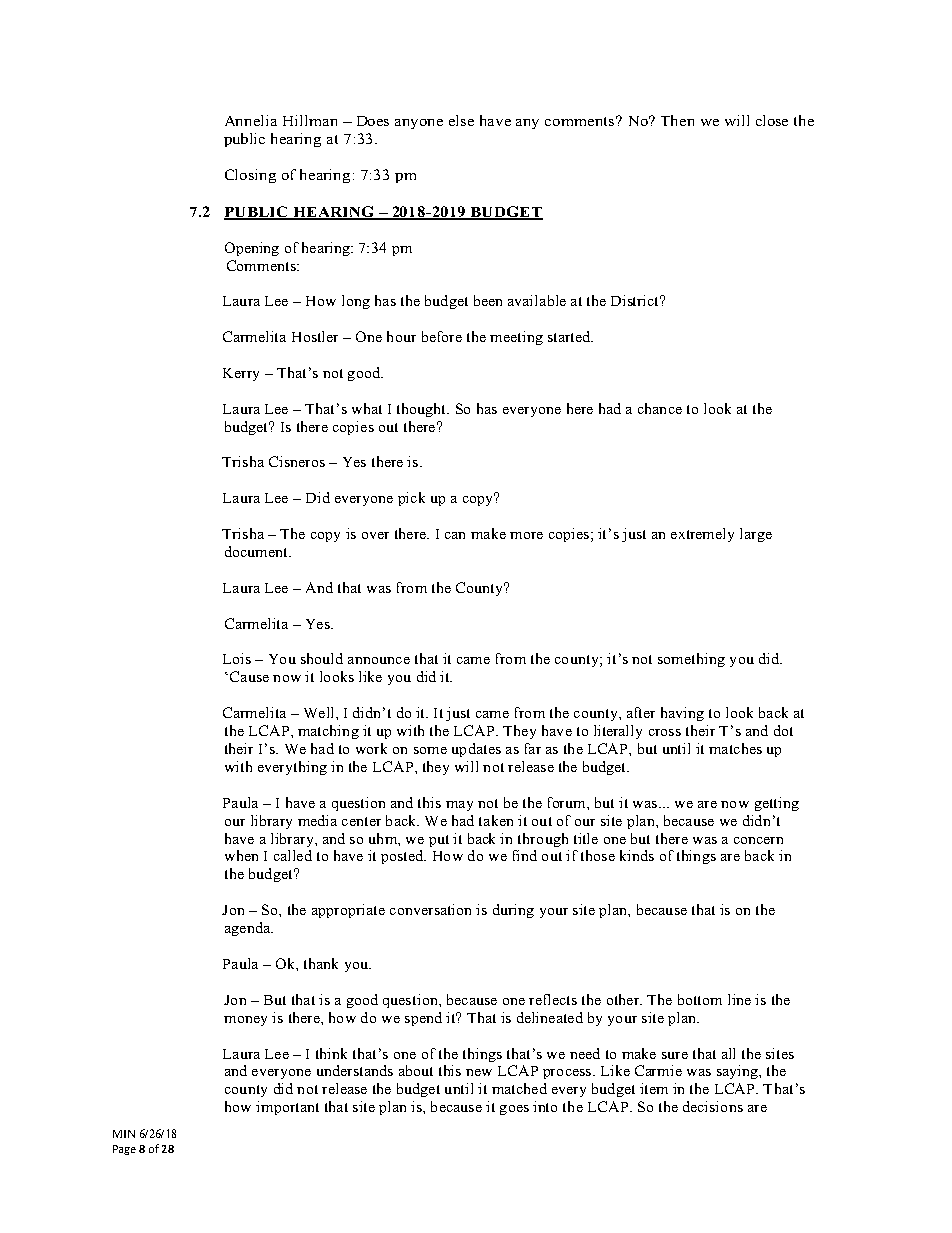  I want to click on pick, so click(411, 499).
